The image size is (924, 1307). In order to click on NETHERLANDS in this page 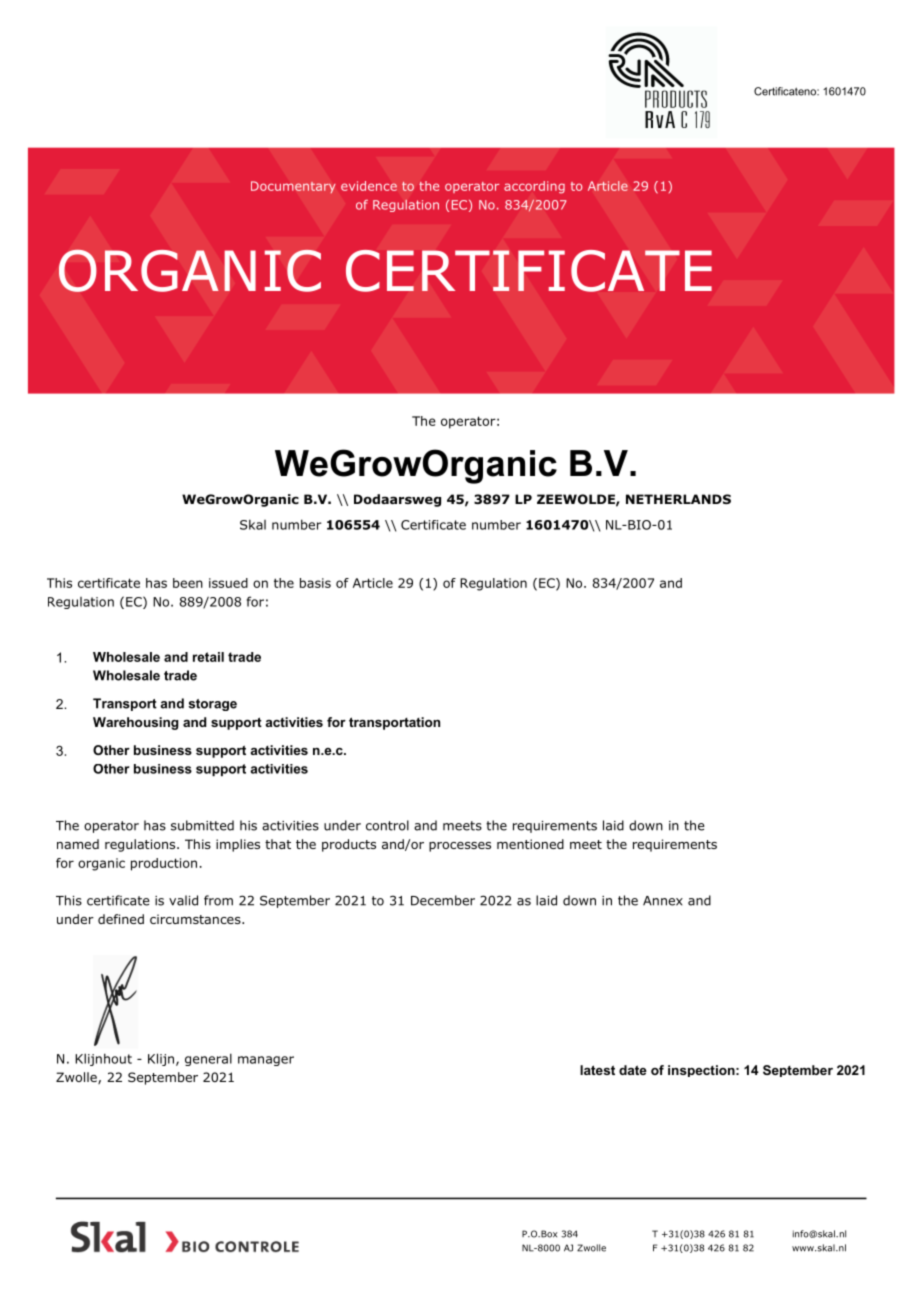, I will do `click(678, 499)`.
